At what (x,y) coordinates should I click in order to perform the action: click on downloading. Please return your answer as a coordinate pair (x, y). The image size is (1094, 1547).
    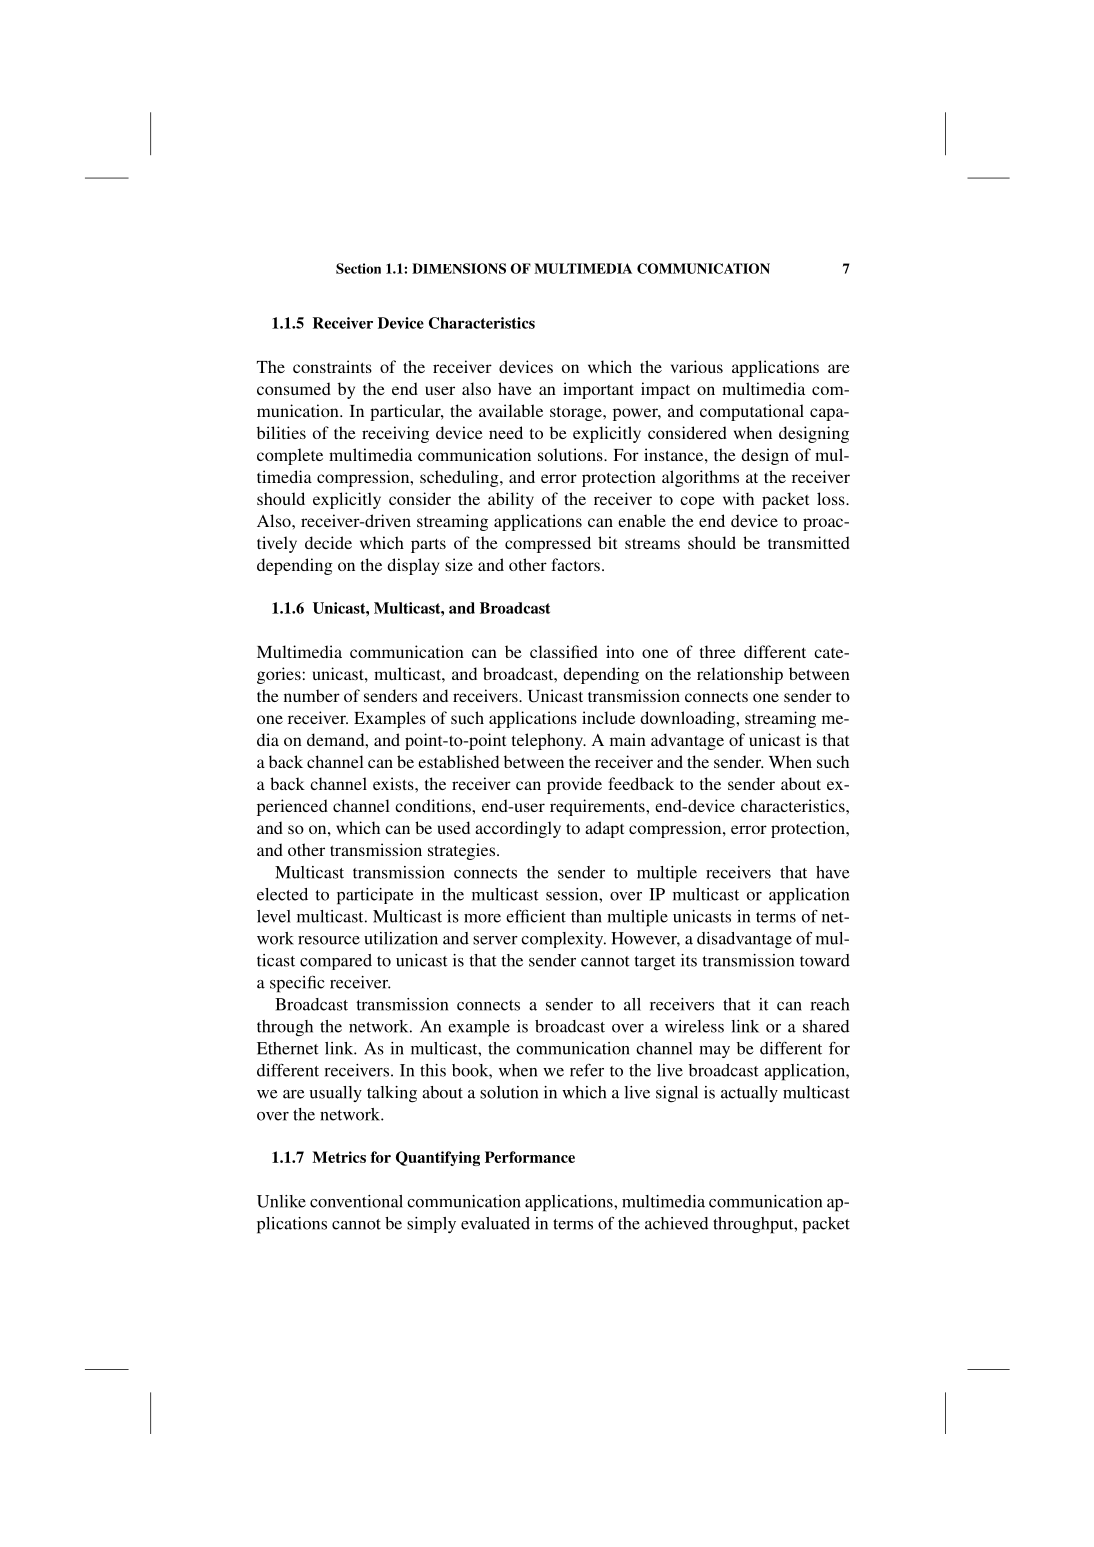
    Looking at the image, I should click on (688, 719).
